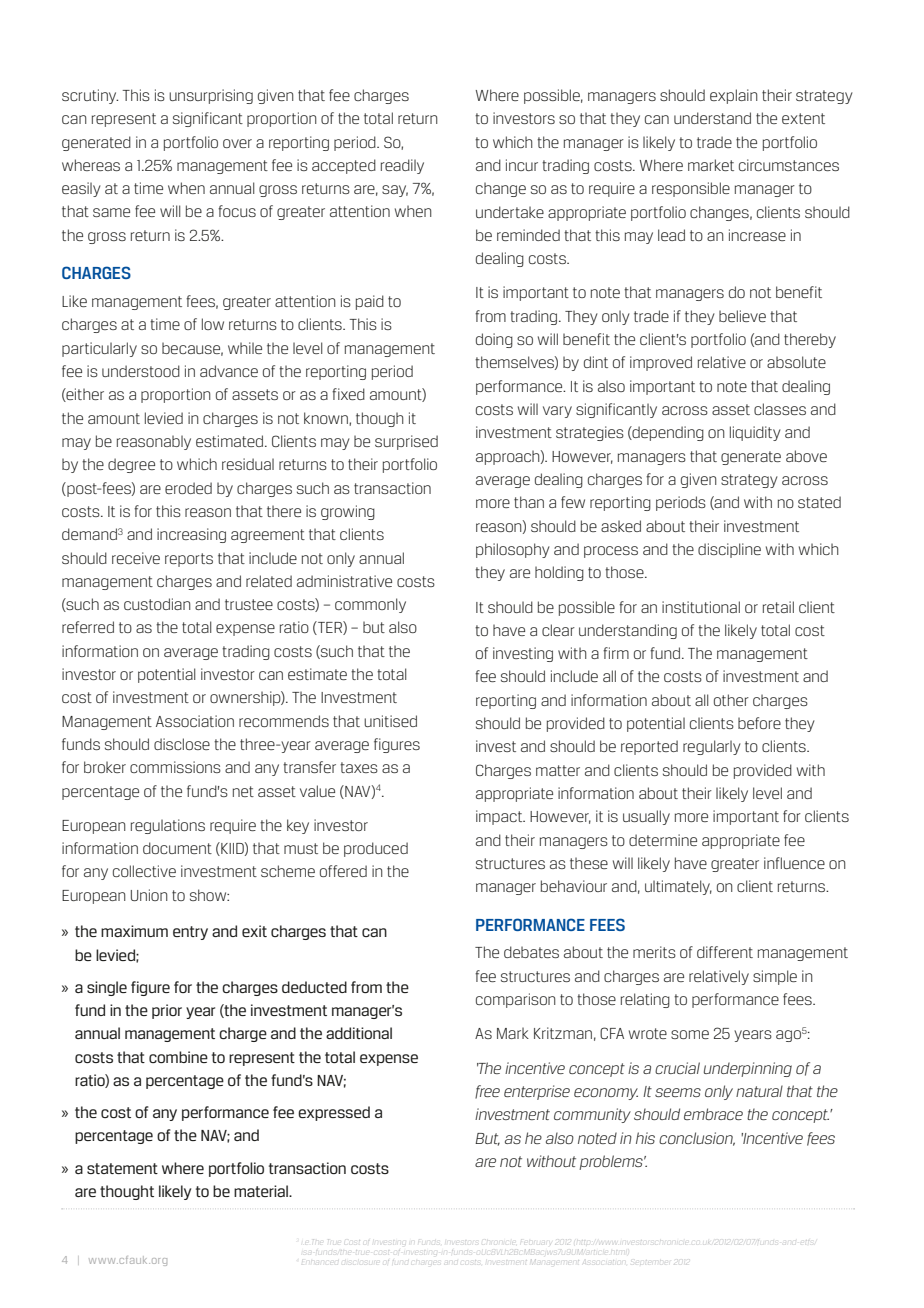 This screenshot has height=1308, width=924. What do you see at coordinates (157, 604) in the screenshot?
I see `custodian` at bounding box center [157, 604].
